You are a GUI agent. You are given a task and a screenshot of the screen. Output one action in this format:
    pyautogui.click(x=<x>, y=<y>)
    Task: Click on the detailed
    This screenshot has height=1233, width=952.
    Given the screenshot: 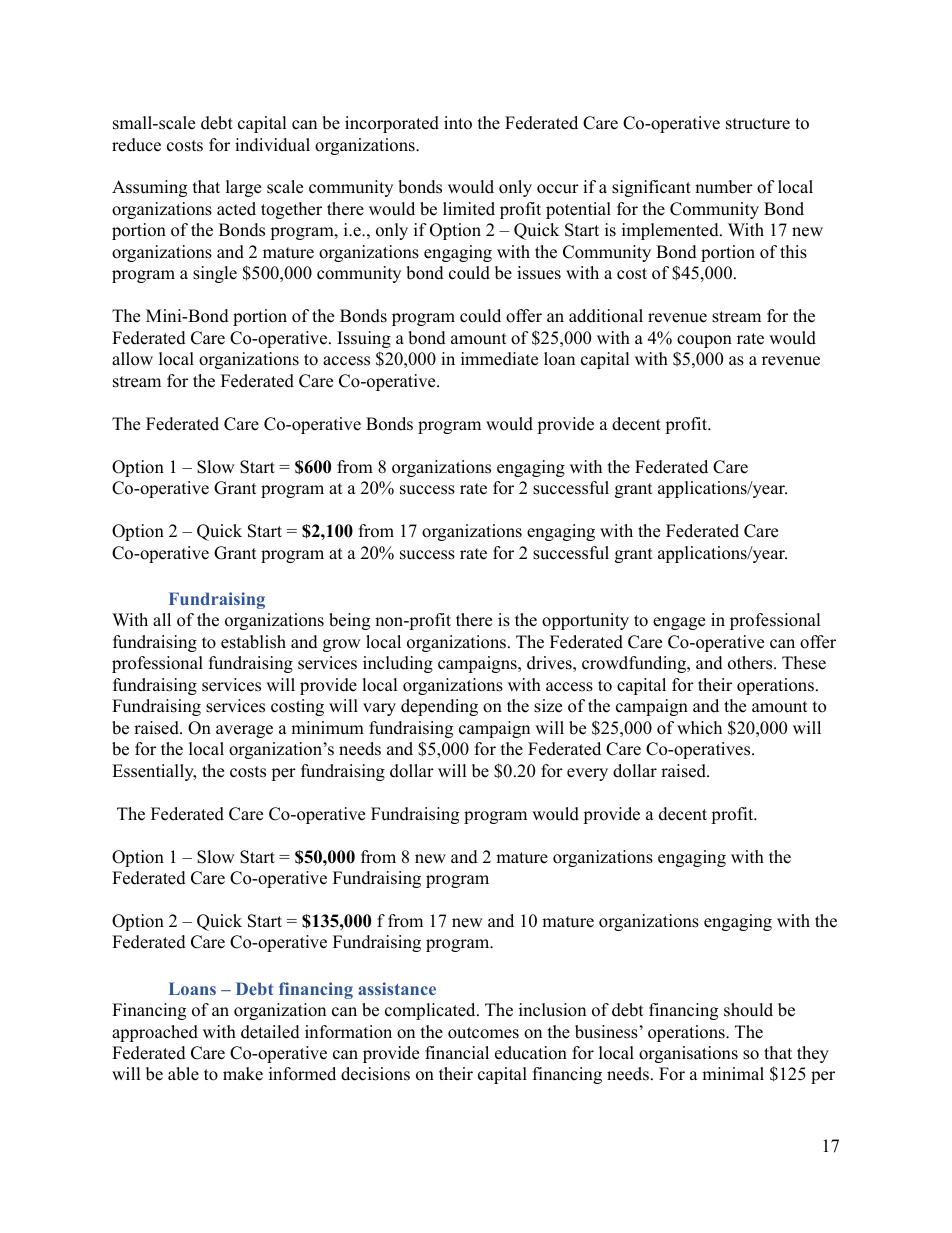 What is the action you would take?
    pyautogui.click(x=270, y=1032)
